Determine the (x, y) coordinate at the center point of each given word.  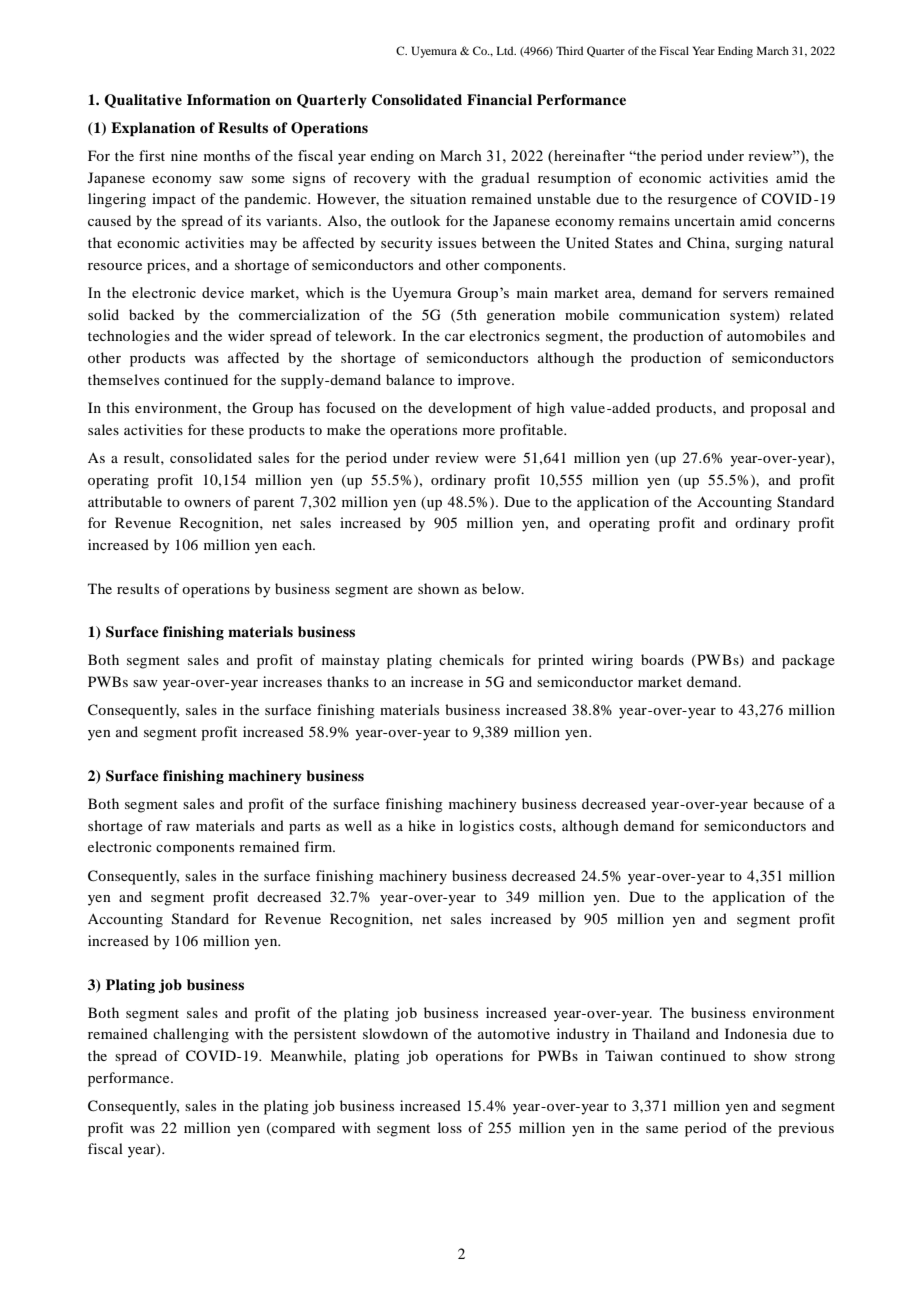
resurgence (702, 202)
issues (457, 242)
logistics (486, 827)
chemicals (471, 659)
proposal (778, 409)
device (223, 292)
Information (229, 99)
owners (207, 503)
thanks (348, 681)
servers (745, 294)
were (500, 459)
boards (662, 659)
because (778, 803)
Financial (499, 99)
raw (178, 827)
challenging (191, 1035)
